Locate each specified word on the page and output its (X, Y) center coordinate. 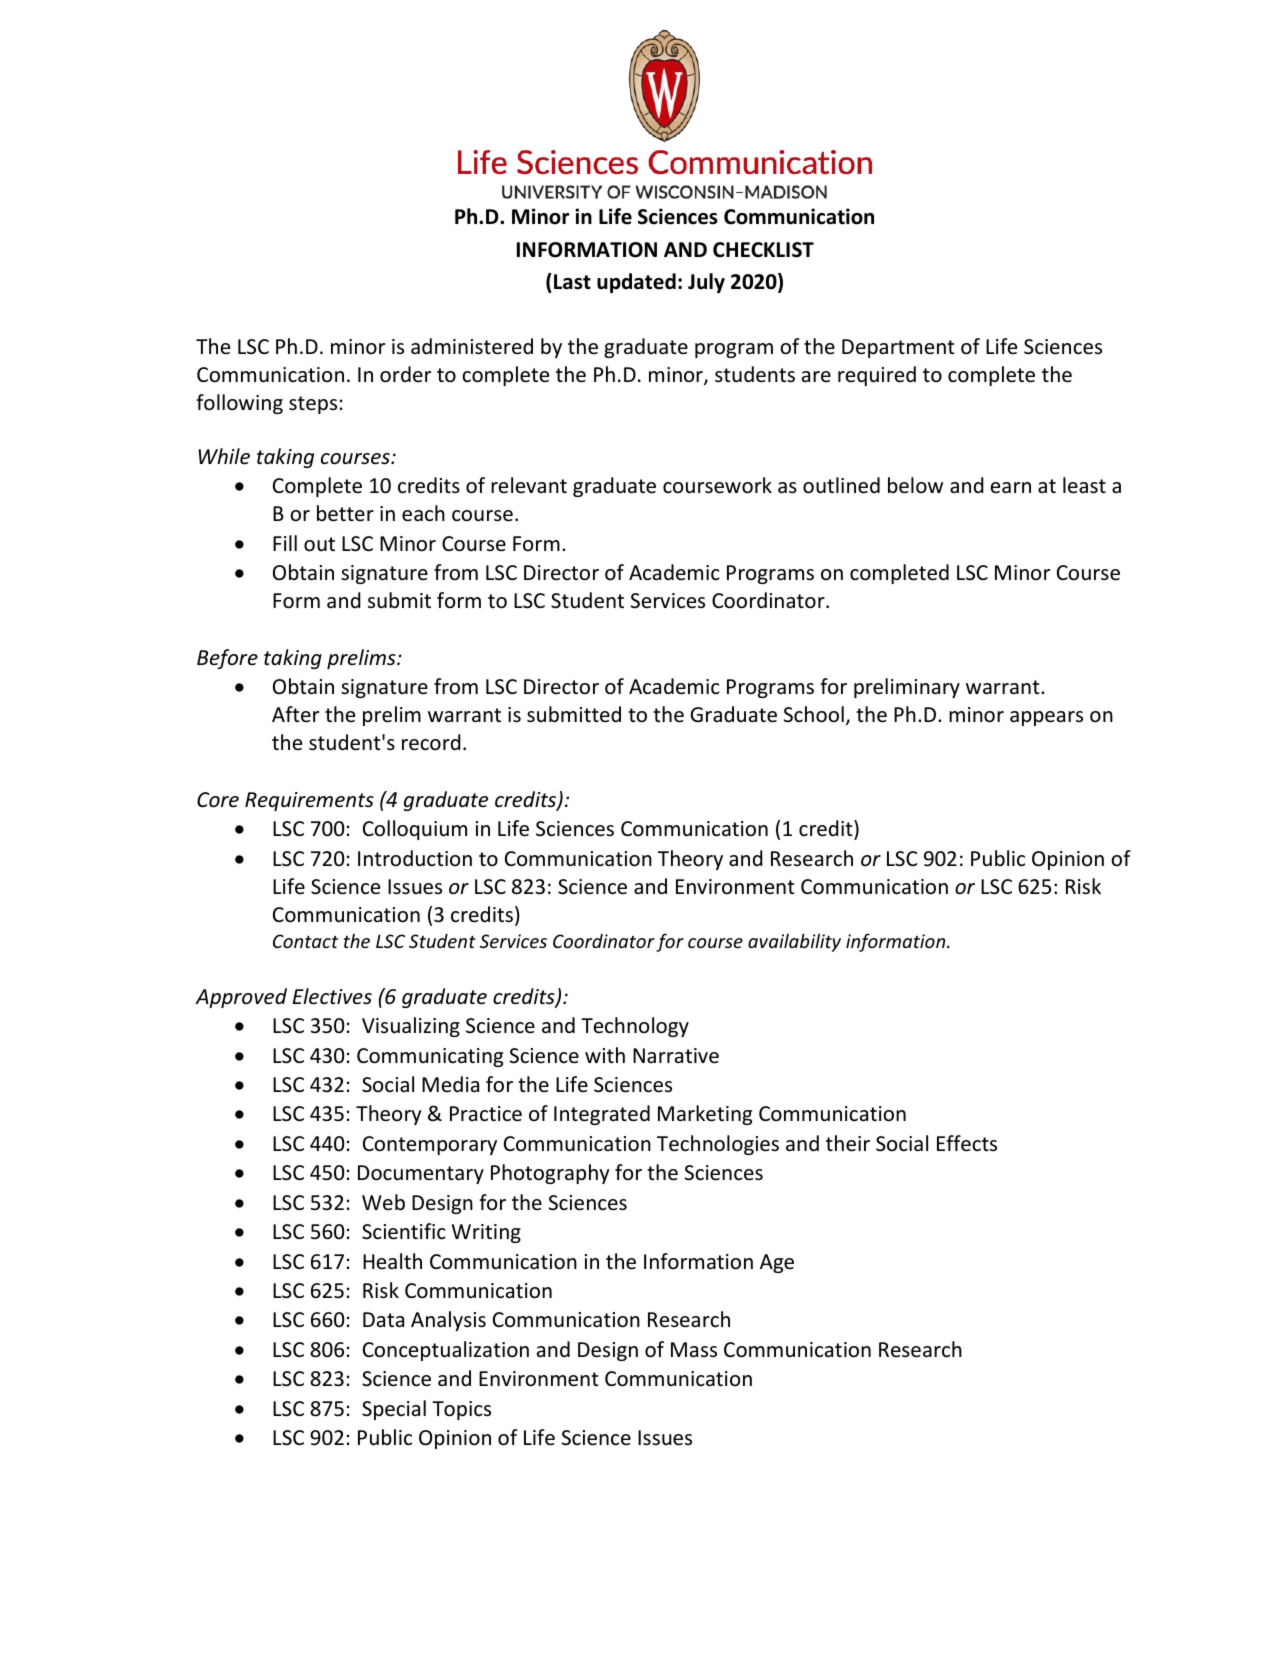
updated (636, 283)
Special (394, 1410)
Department (898, 348)
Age (777, 1263)
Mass (694, 1349)
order (405, 374)
